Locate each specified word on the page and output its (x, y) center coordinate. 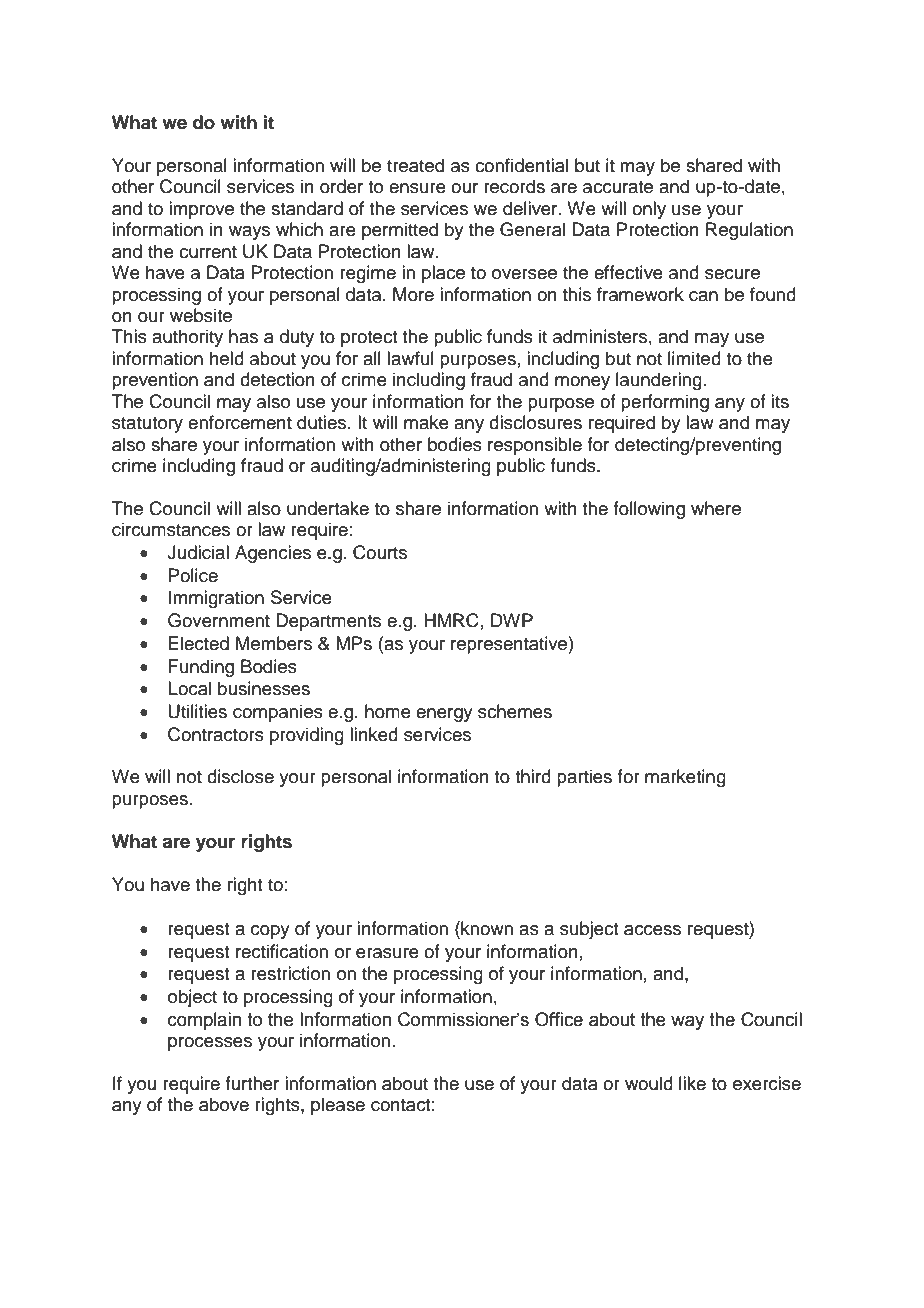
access (652, 930)
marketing (685, 778)
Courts (380, 552)
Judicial (198, 552)
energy (444, 715)
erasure (387, 953)
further (252, 1083)
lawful (410, 358)
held (227, 358)
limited (694, 358)
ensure (417, 188)
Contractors (216, 734)
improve (201, 210)
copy (270, 932)
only (649, 210)
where (716, 508)
